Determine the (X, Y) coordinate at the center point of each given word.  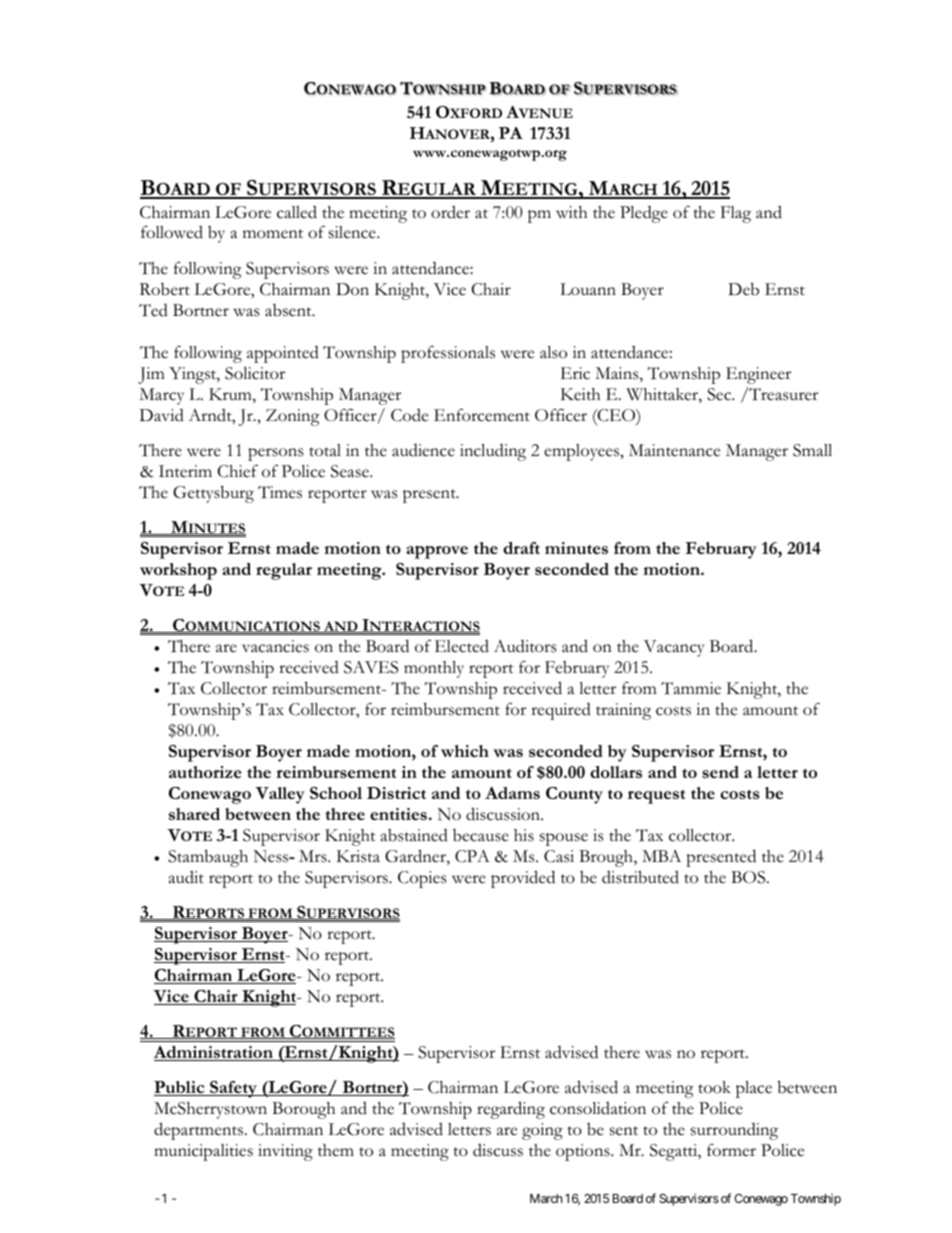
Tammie (691, 688)
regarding (511, 1110)
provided (523, 879)
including (493, 452)
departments (200, 1131)
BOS (749, 877)
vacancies (275, 646)
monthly (434, 669)
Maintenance (674, 450)
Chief (238, 471)
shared (194, 814)
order (450, 212)
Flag (736, 214)
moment (273, 234)
